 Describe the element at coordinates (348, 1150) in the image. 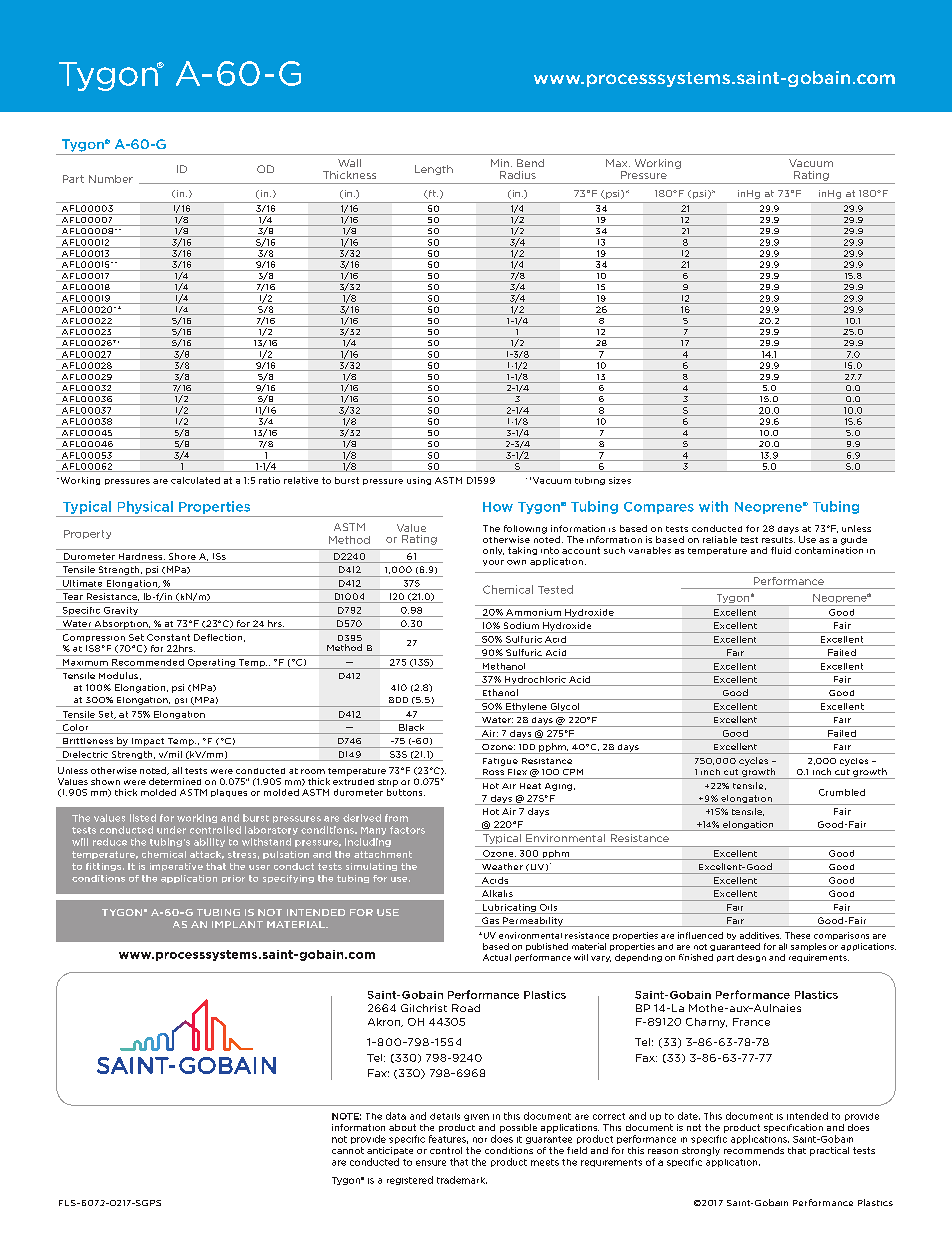

I see `cannot` at that location.
